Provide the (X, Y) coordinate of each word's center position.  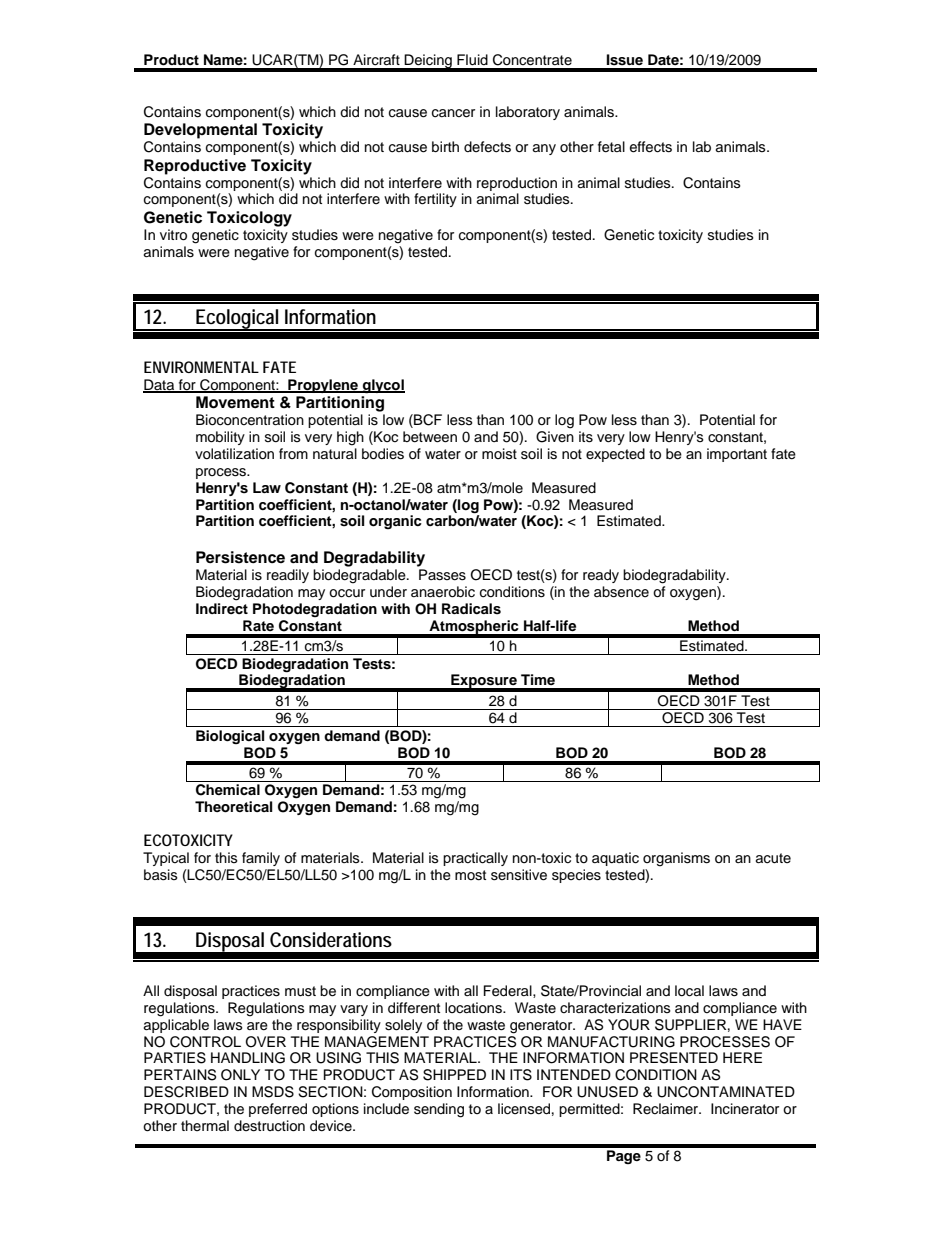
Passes (442, 575)
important (737, 455)
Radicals (471, 609)
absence (621, 592)
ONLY (240, 1075)
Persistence (240, 557)
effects (651, 147)
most (470, 875)
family (261, 859)
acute (773, 858)
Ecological (237, 320)
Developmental (200, 131)
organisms (676, 859)
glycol (383, 386)
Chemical (228, 790)
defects (487, 147)
